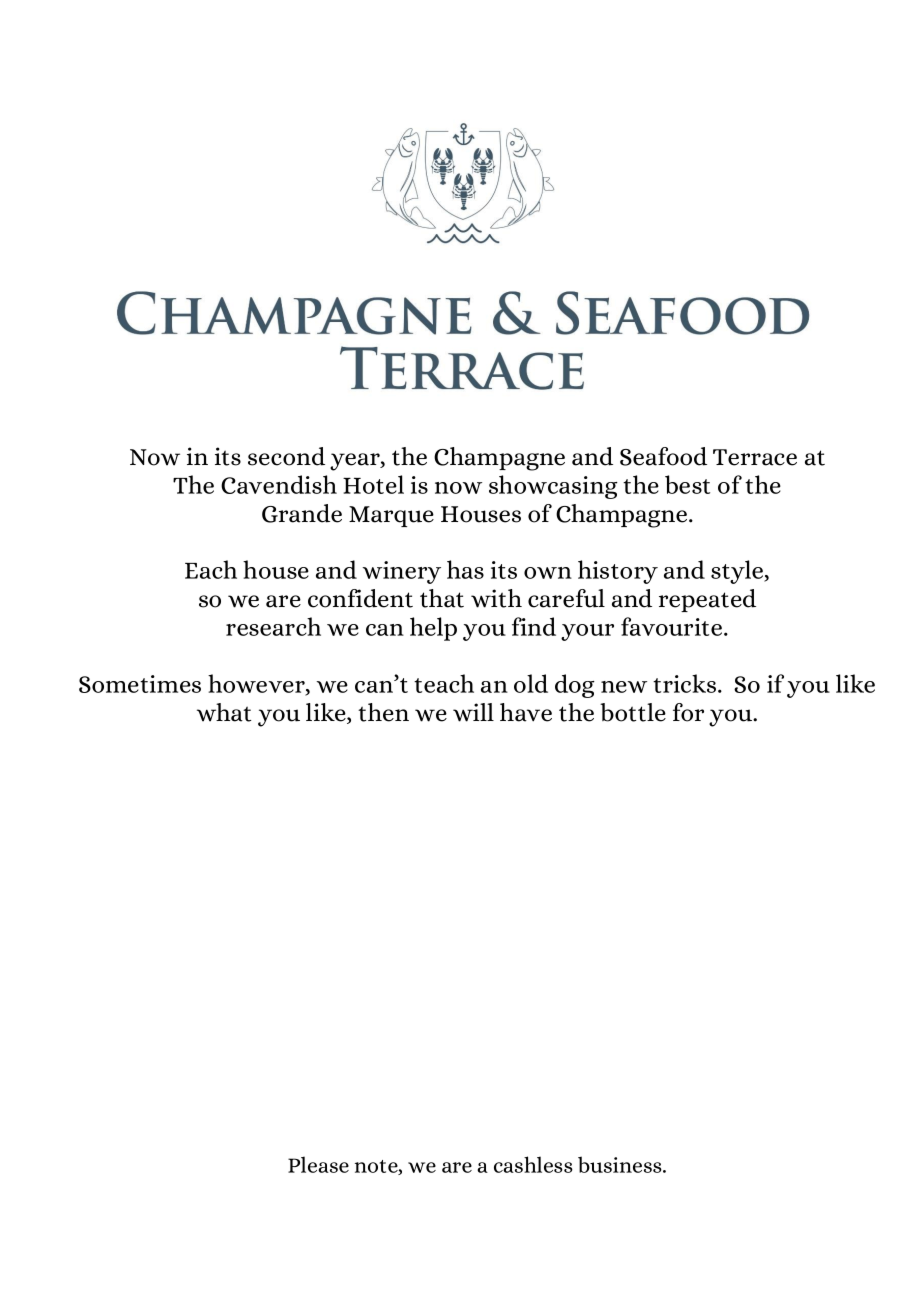 Image resolution: width=924 pixels, height=1308 pixels. What do you see at coordinates (473, 712) in the screenshot?
I see `will` at bounding box center [473, 712].
